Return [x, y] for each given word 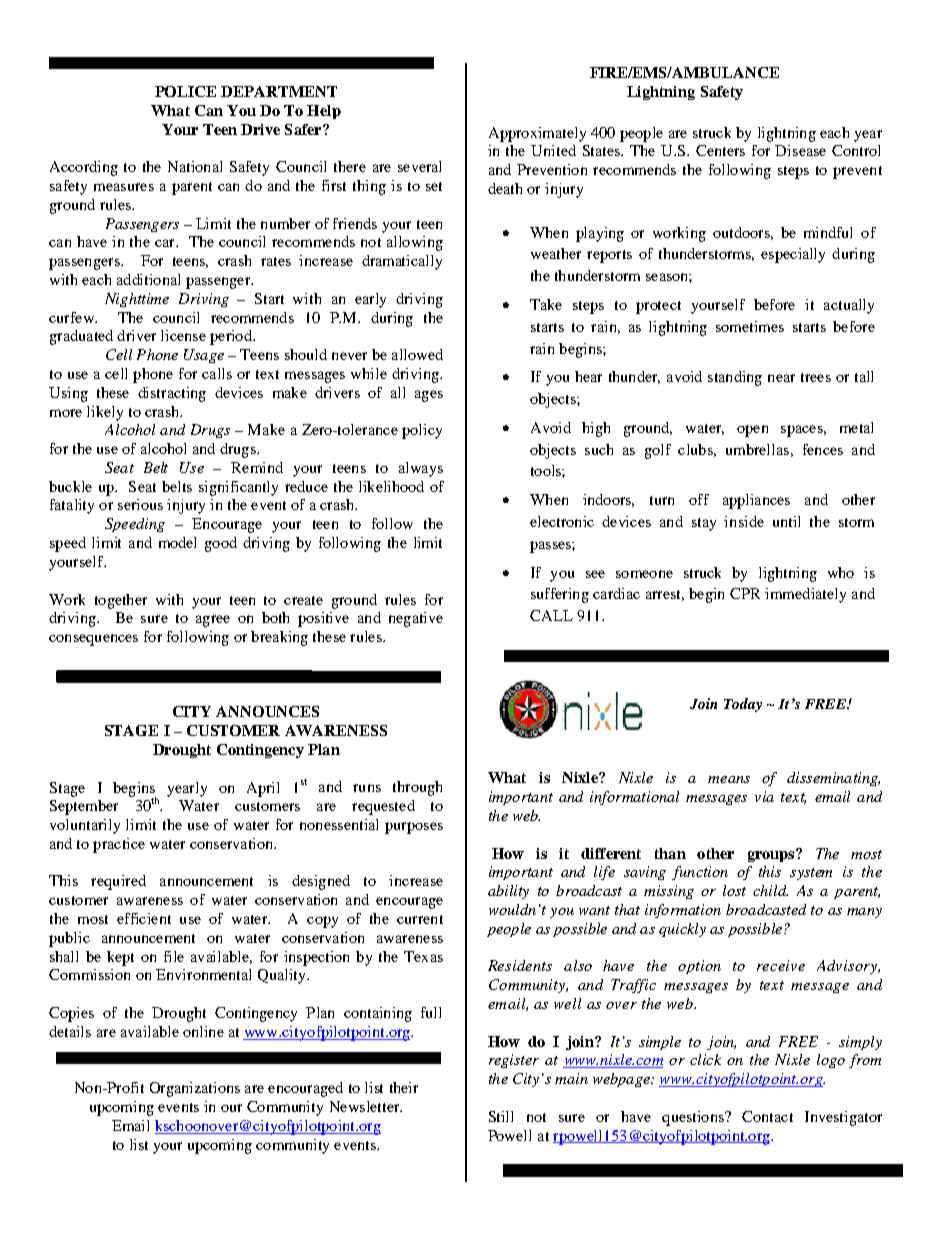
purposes [414, 828]
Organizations [195, 1089]
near [781, 378]
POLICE [185, 91]
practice [119, 845]
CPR [745, 593]
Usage [204, 356]
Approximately [537, 134]
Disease [800, 150]
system [811, 874]
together [121, 601]
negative [416, 619]
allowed [417, 354]
